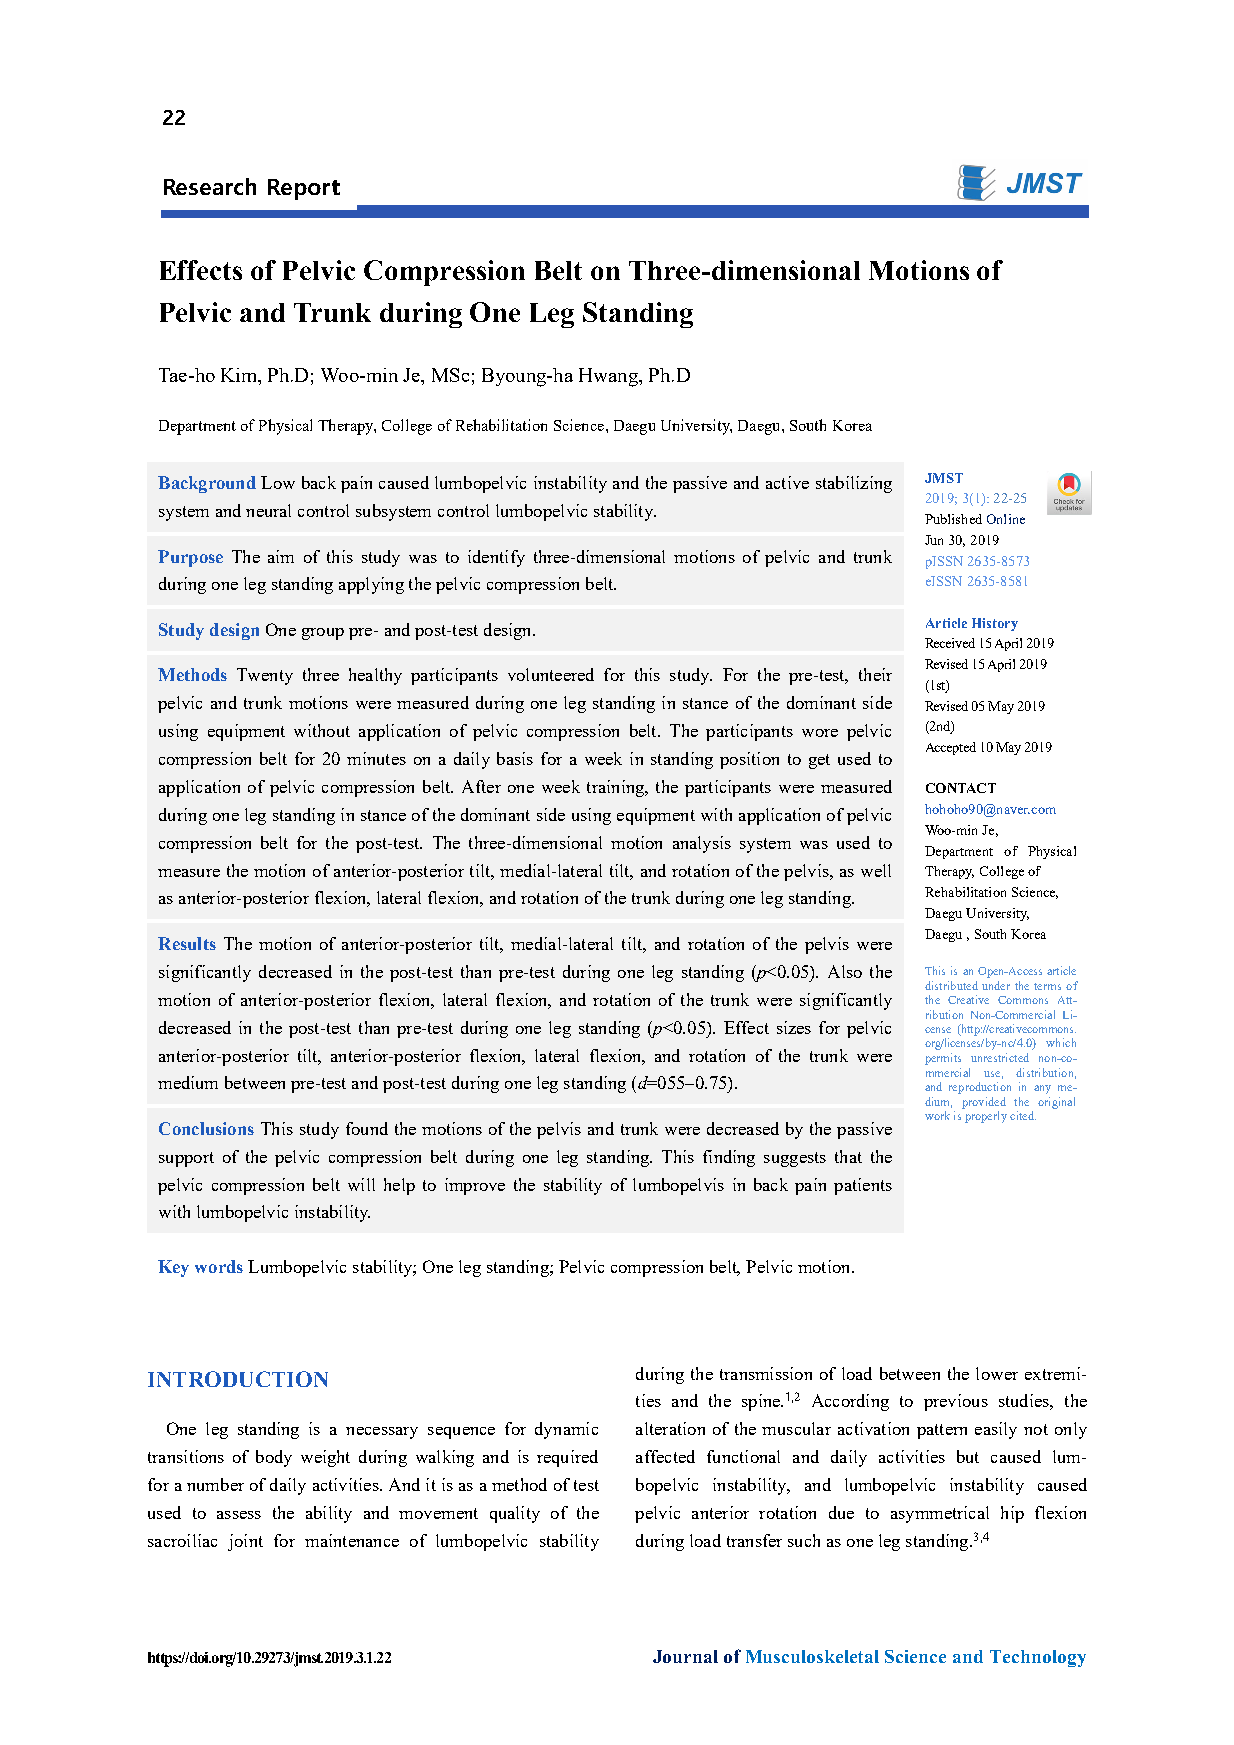  I want to click on finding, so click(729, 1158).
